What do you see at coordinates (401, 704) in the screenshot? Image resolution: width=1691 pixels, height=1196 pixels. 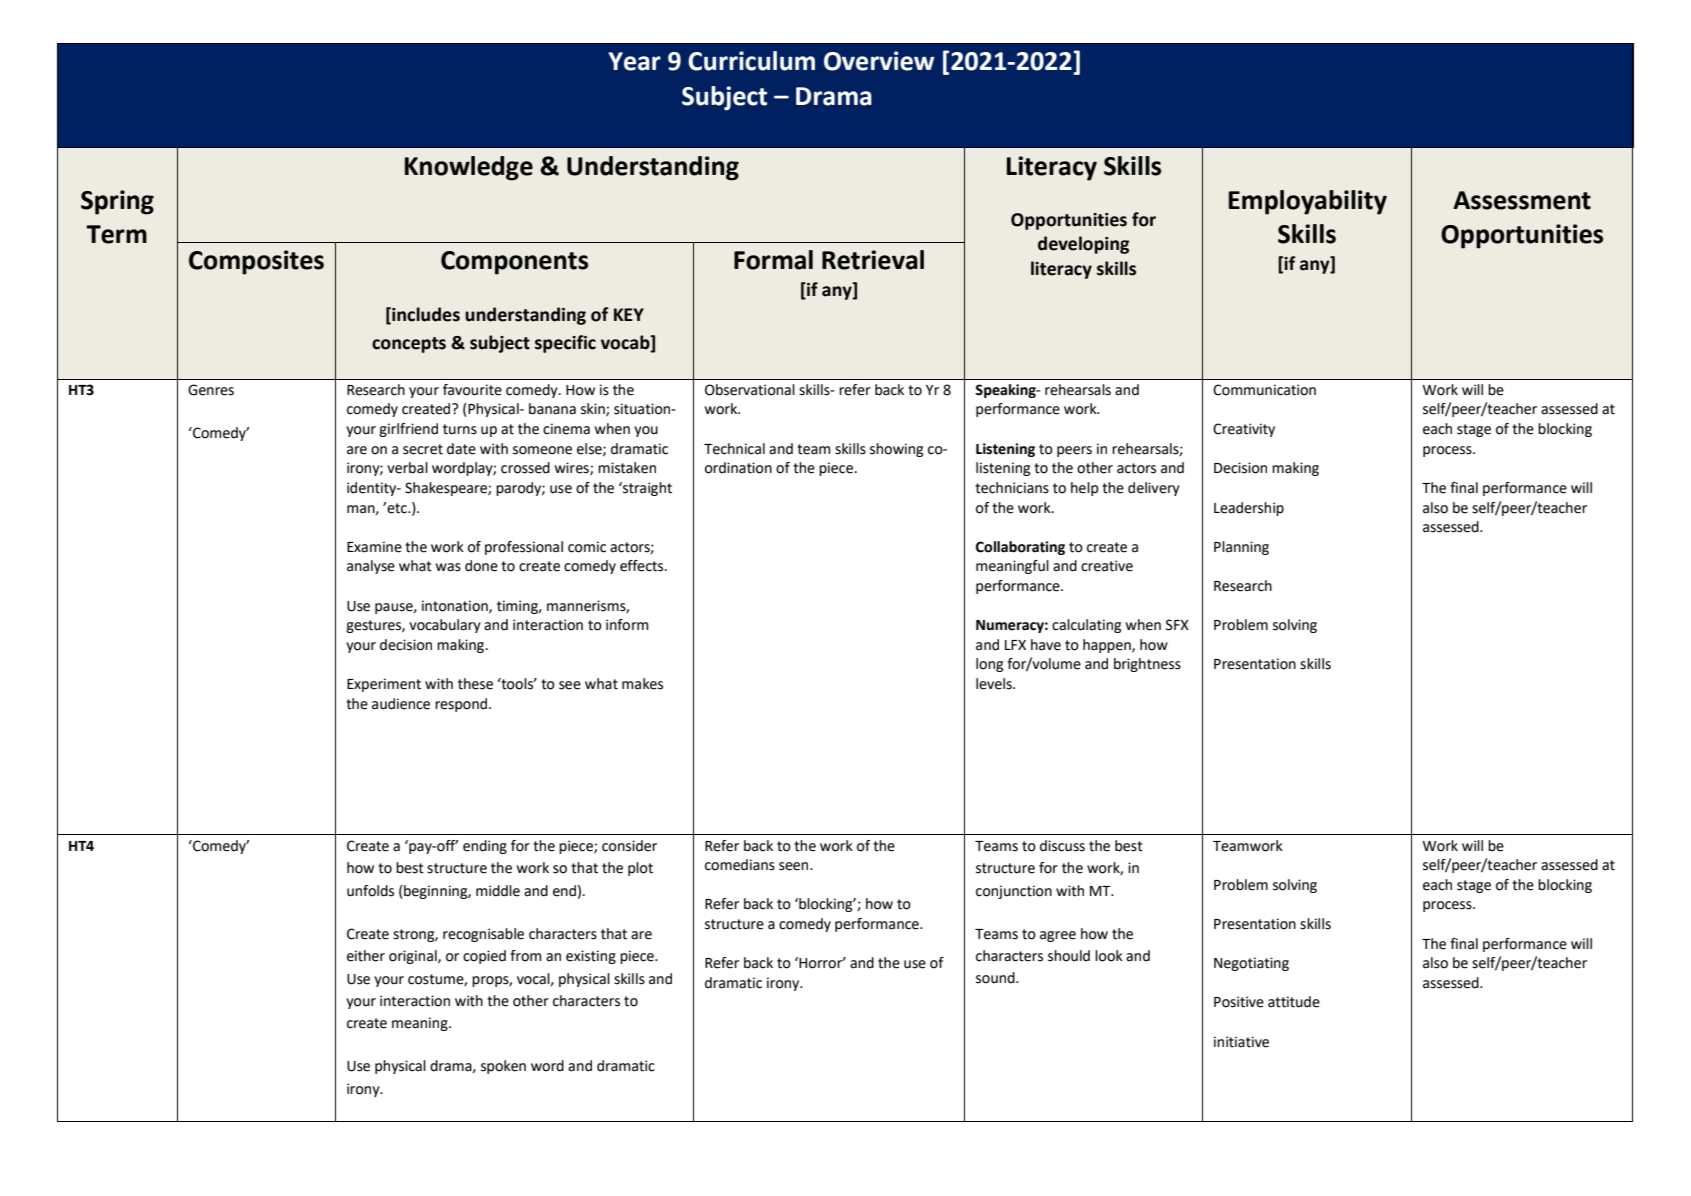 I see `audience` at bounding box center [401, 704].
